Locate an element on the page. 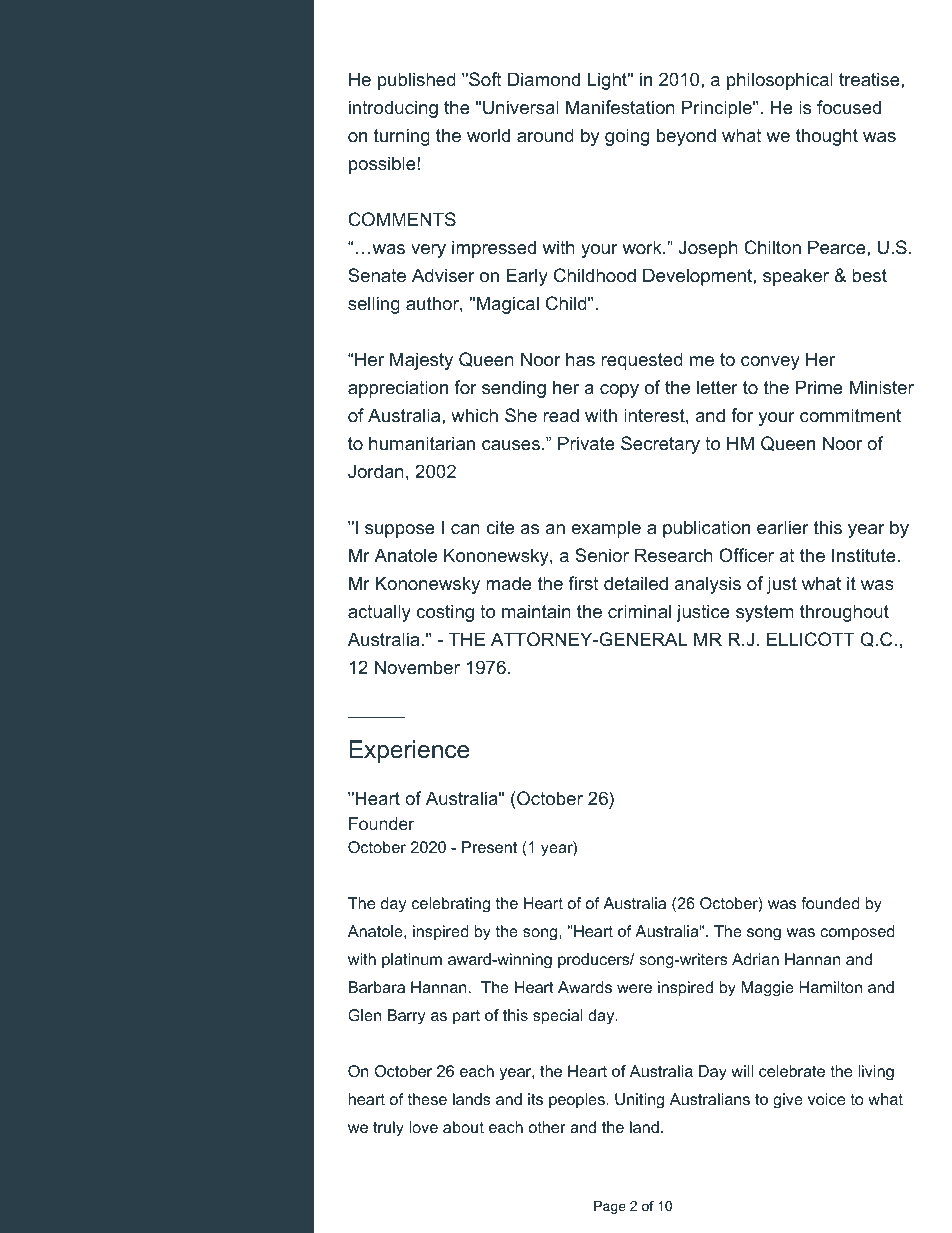 The width and height of the page is (952, 1233). criminal is located at coordinates (639, 611).
